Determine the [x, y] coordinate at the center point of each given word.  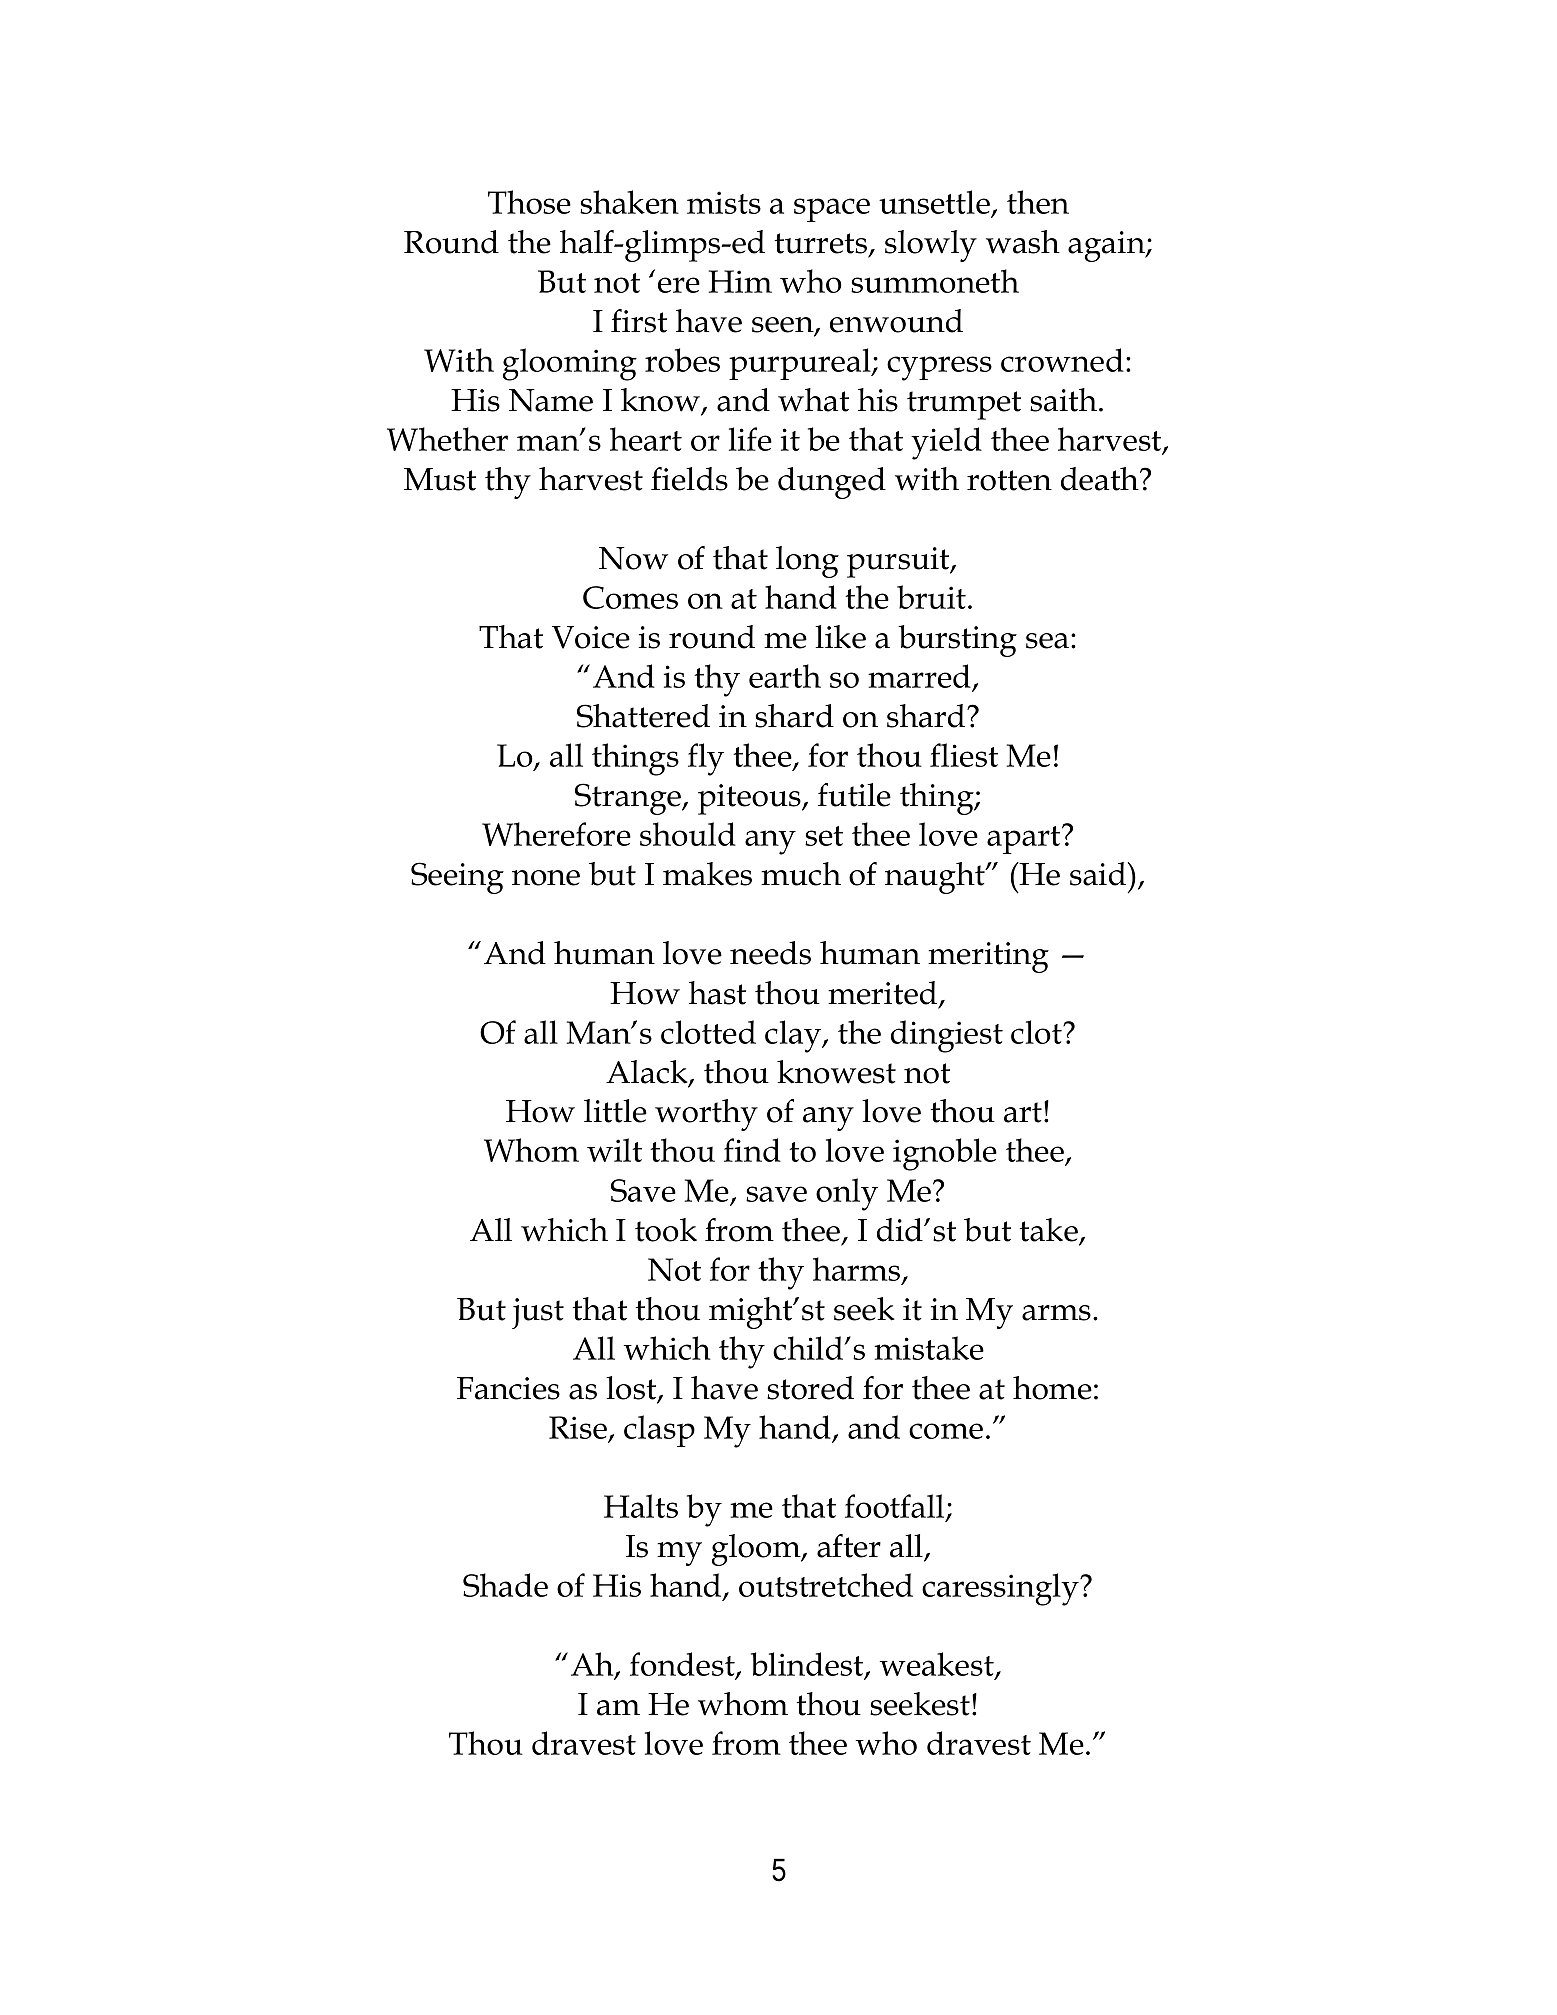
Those [529, 202]
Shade [505, 1585]
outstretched [826, 1585]
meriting [988, 957]
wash [1023, 242]
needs [770, 953]
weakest [938, 1665]
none [546, 878]
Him [740, 281]
